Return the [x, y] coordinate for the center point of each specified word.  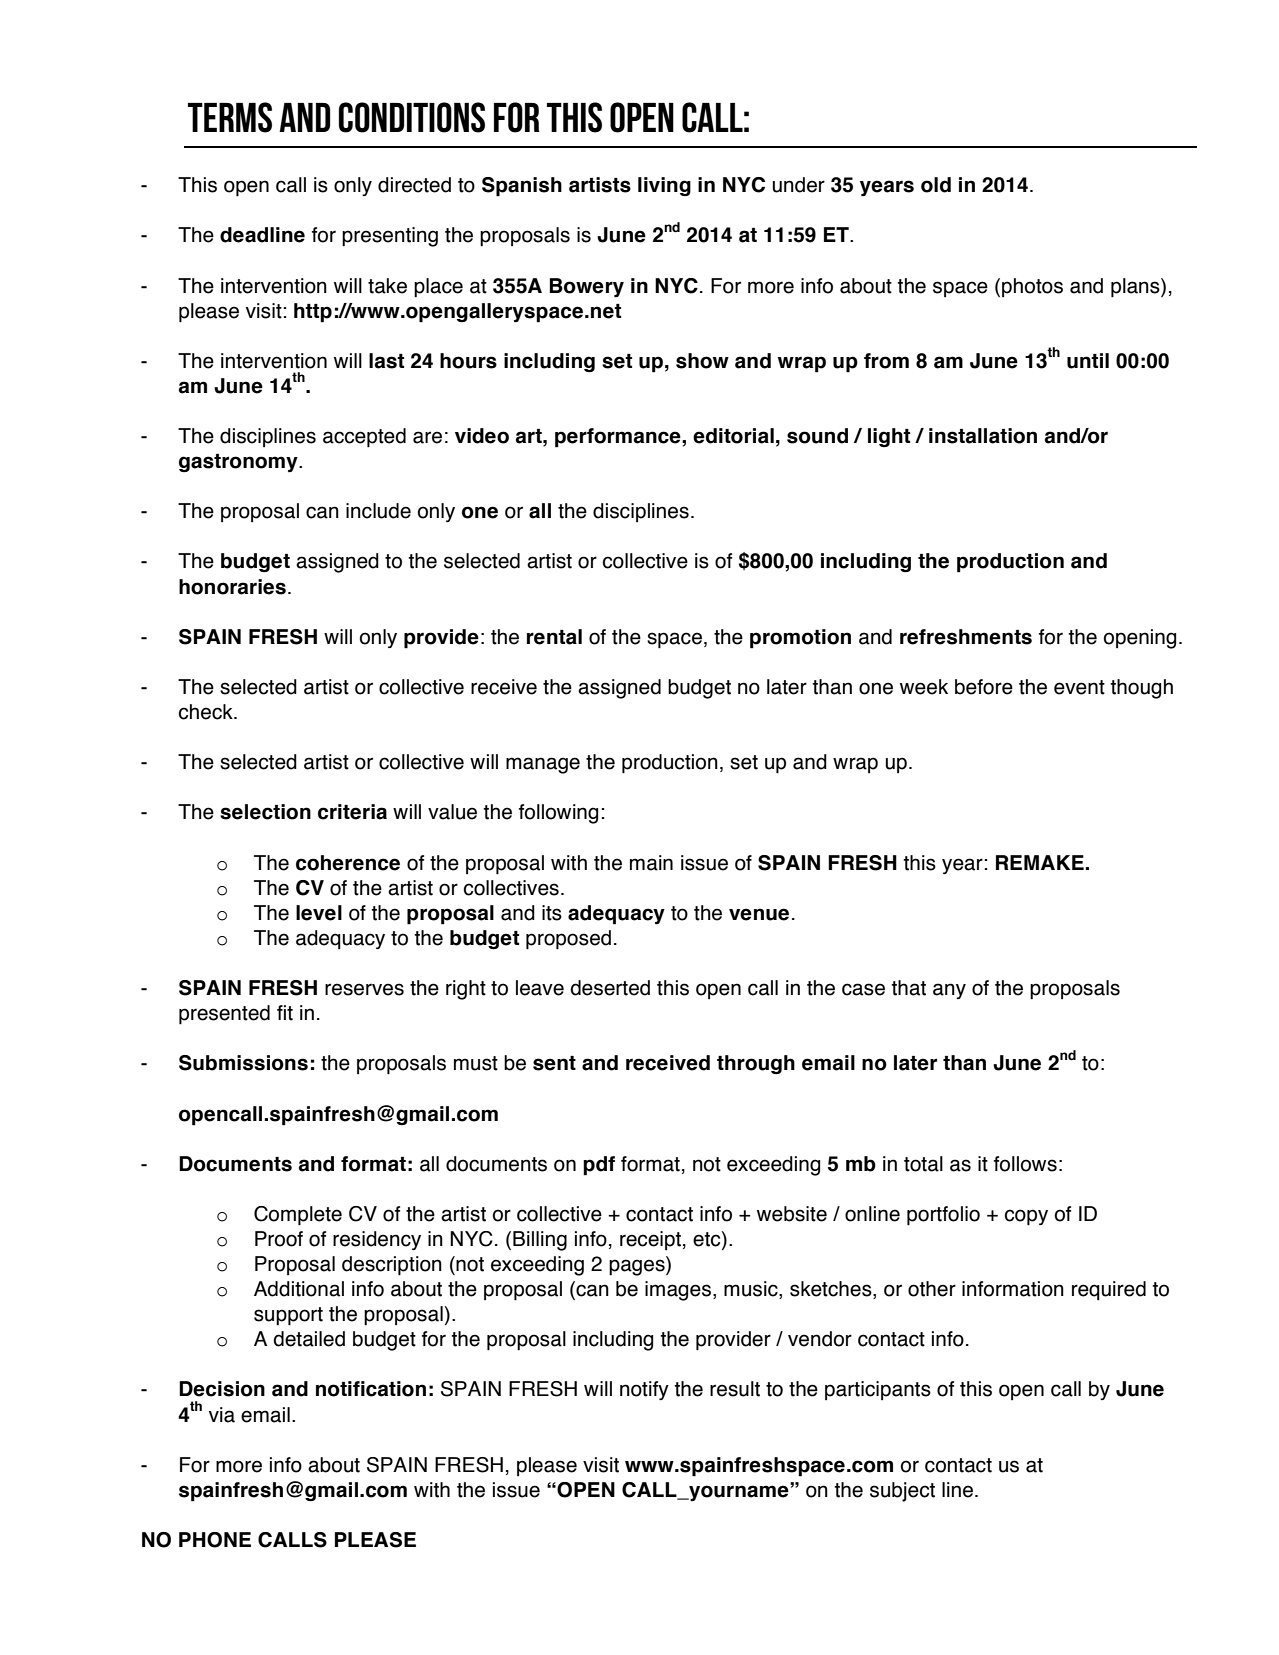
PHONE [215, 1540]
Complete [298, 1216]
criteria [352, 812]
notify [644, 1390]
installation [983, 436]
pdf [599, 1166]
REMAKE [1040, 862]
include [378, 511]
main [651, 863]
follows [1025, 1164]
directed [414, 185]
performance [619, 438]
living [664, 186]
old [936, 185]
